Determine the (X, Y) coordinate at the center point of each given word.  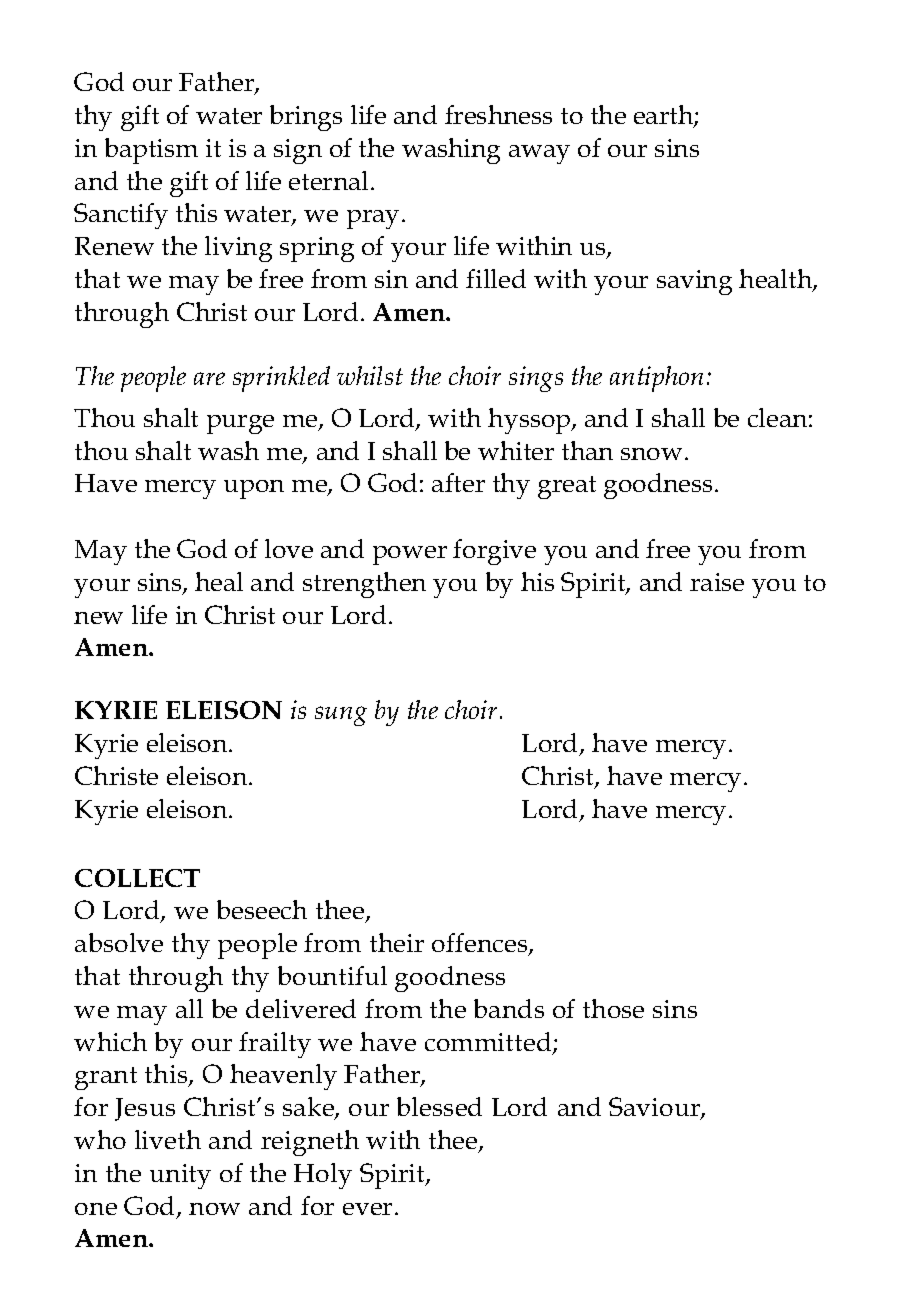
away (539, 154)
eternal (328, 180)
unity (180, 1176)
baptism (151, 151)
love (289, 548)
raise (717, 582)
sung (341, 716)
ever (367, 1209)
